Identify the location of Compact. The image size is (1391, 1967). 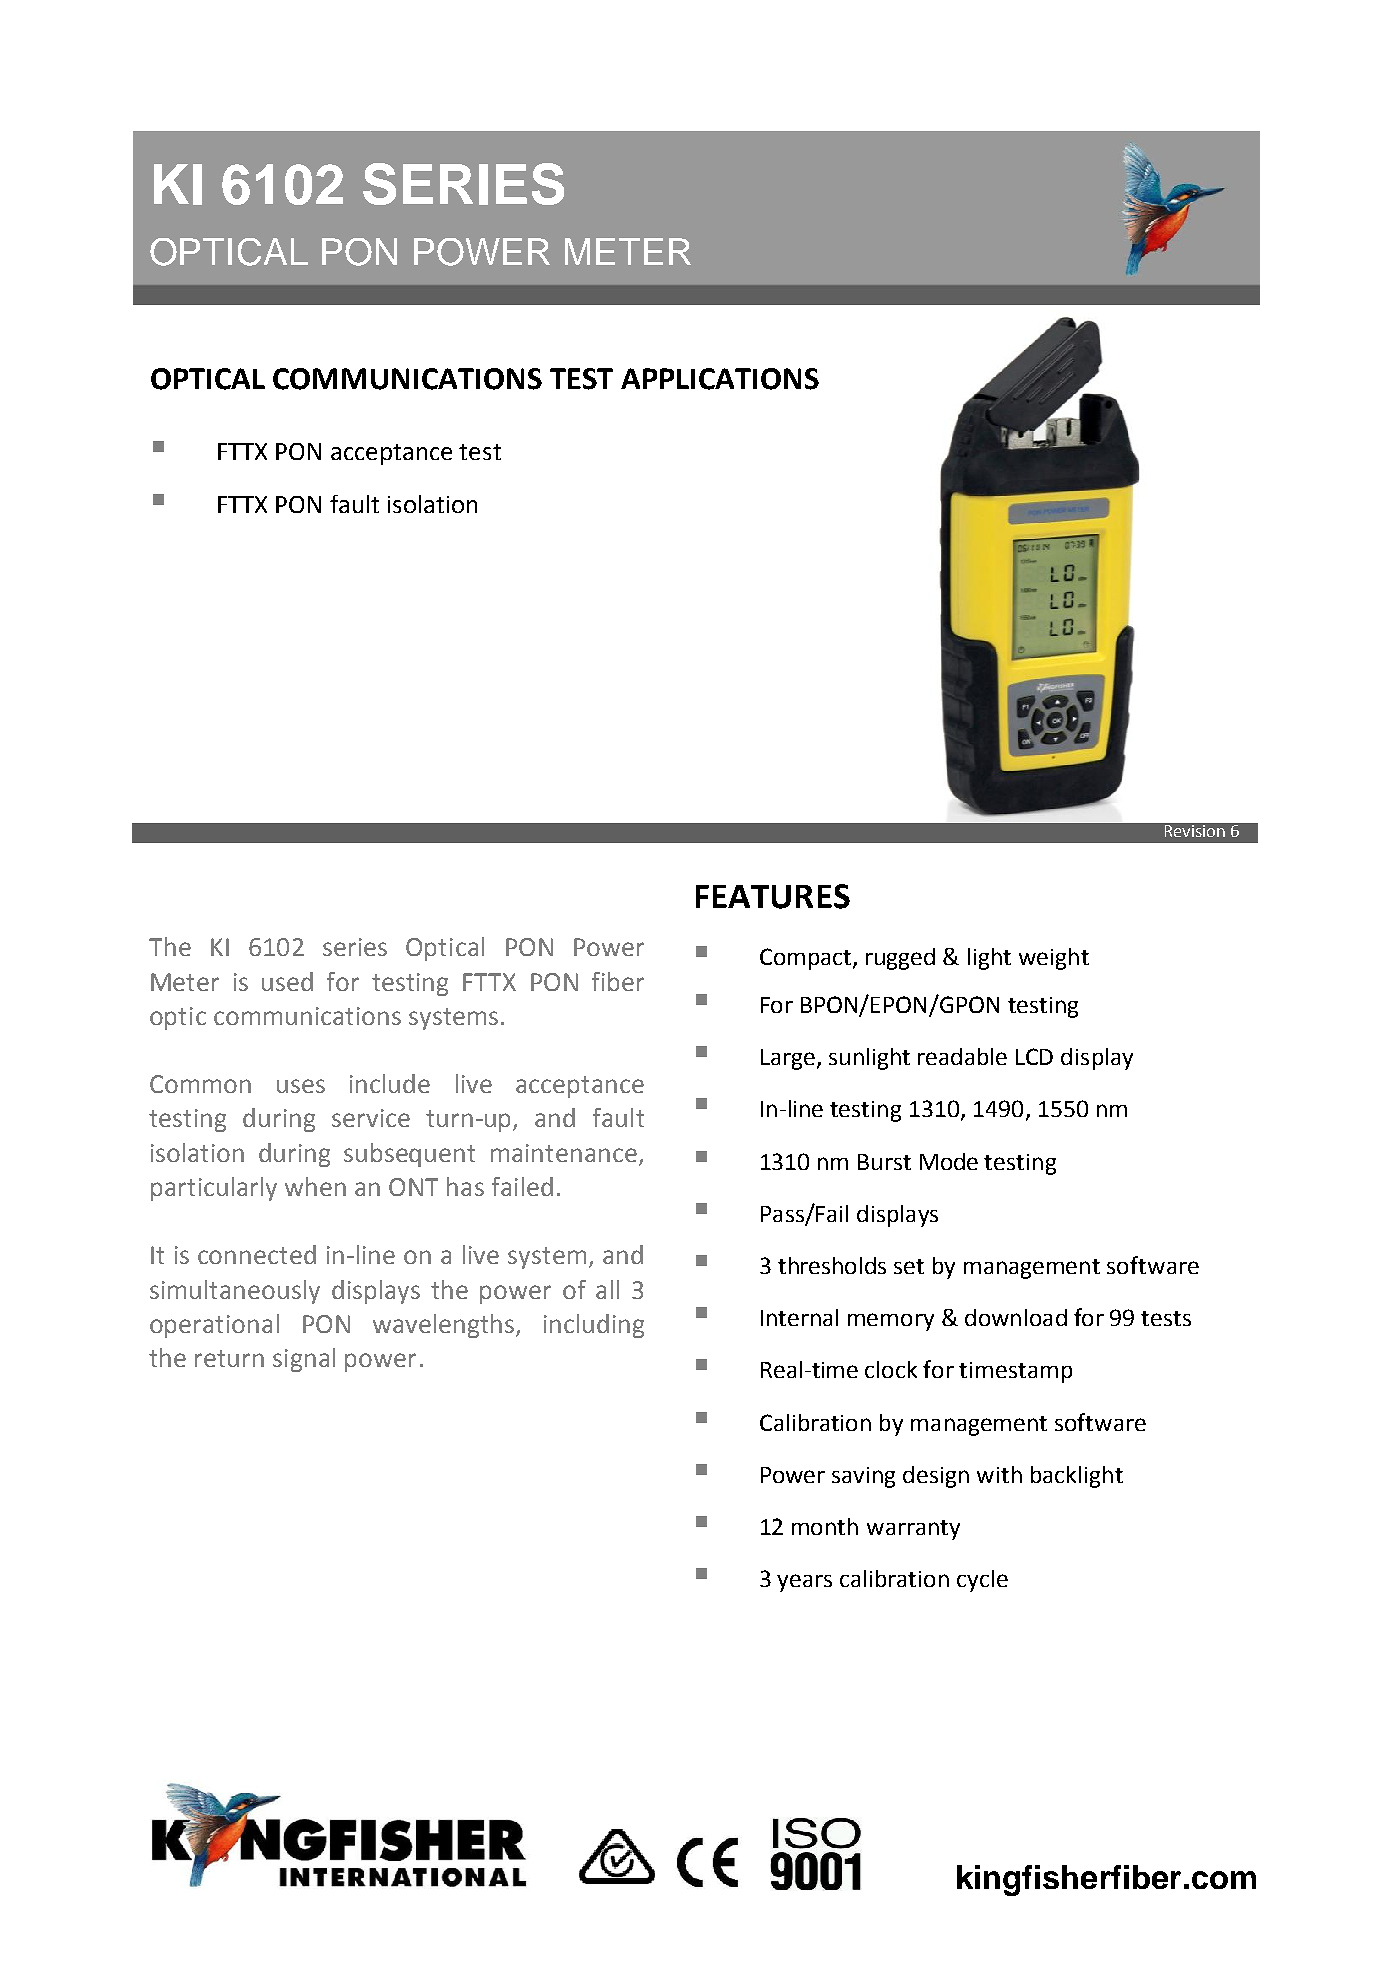
(807, 959).
